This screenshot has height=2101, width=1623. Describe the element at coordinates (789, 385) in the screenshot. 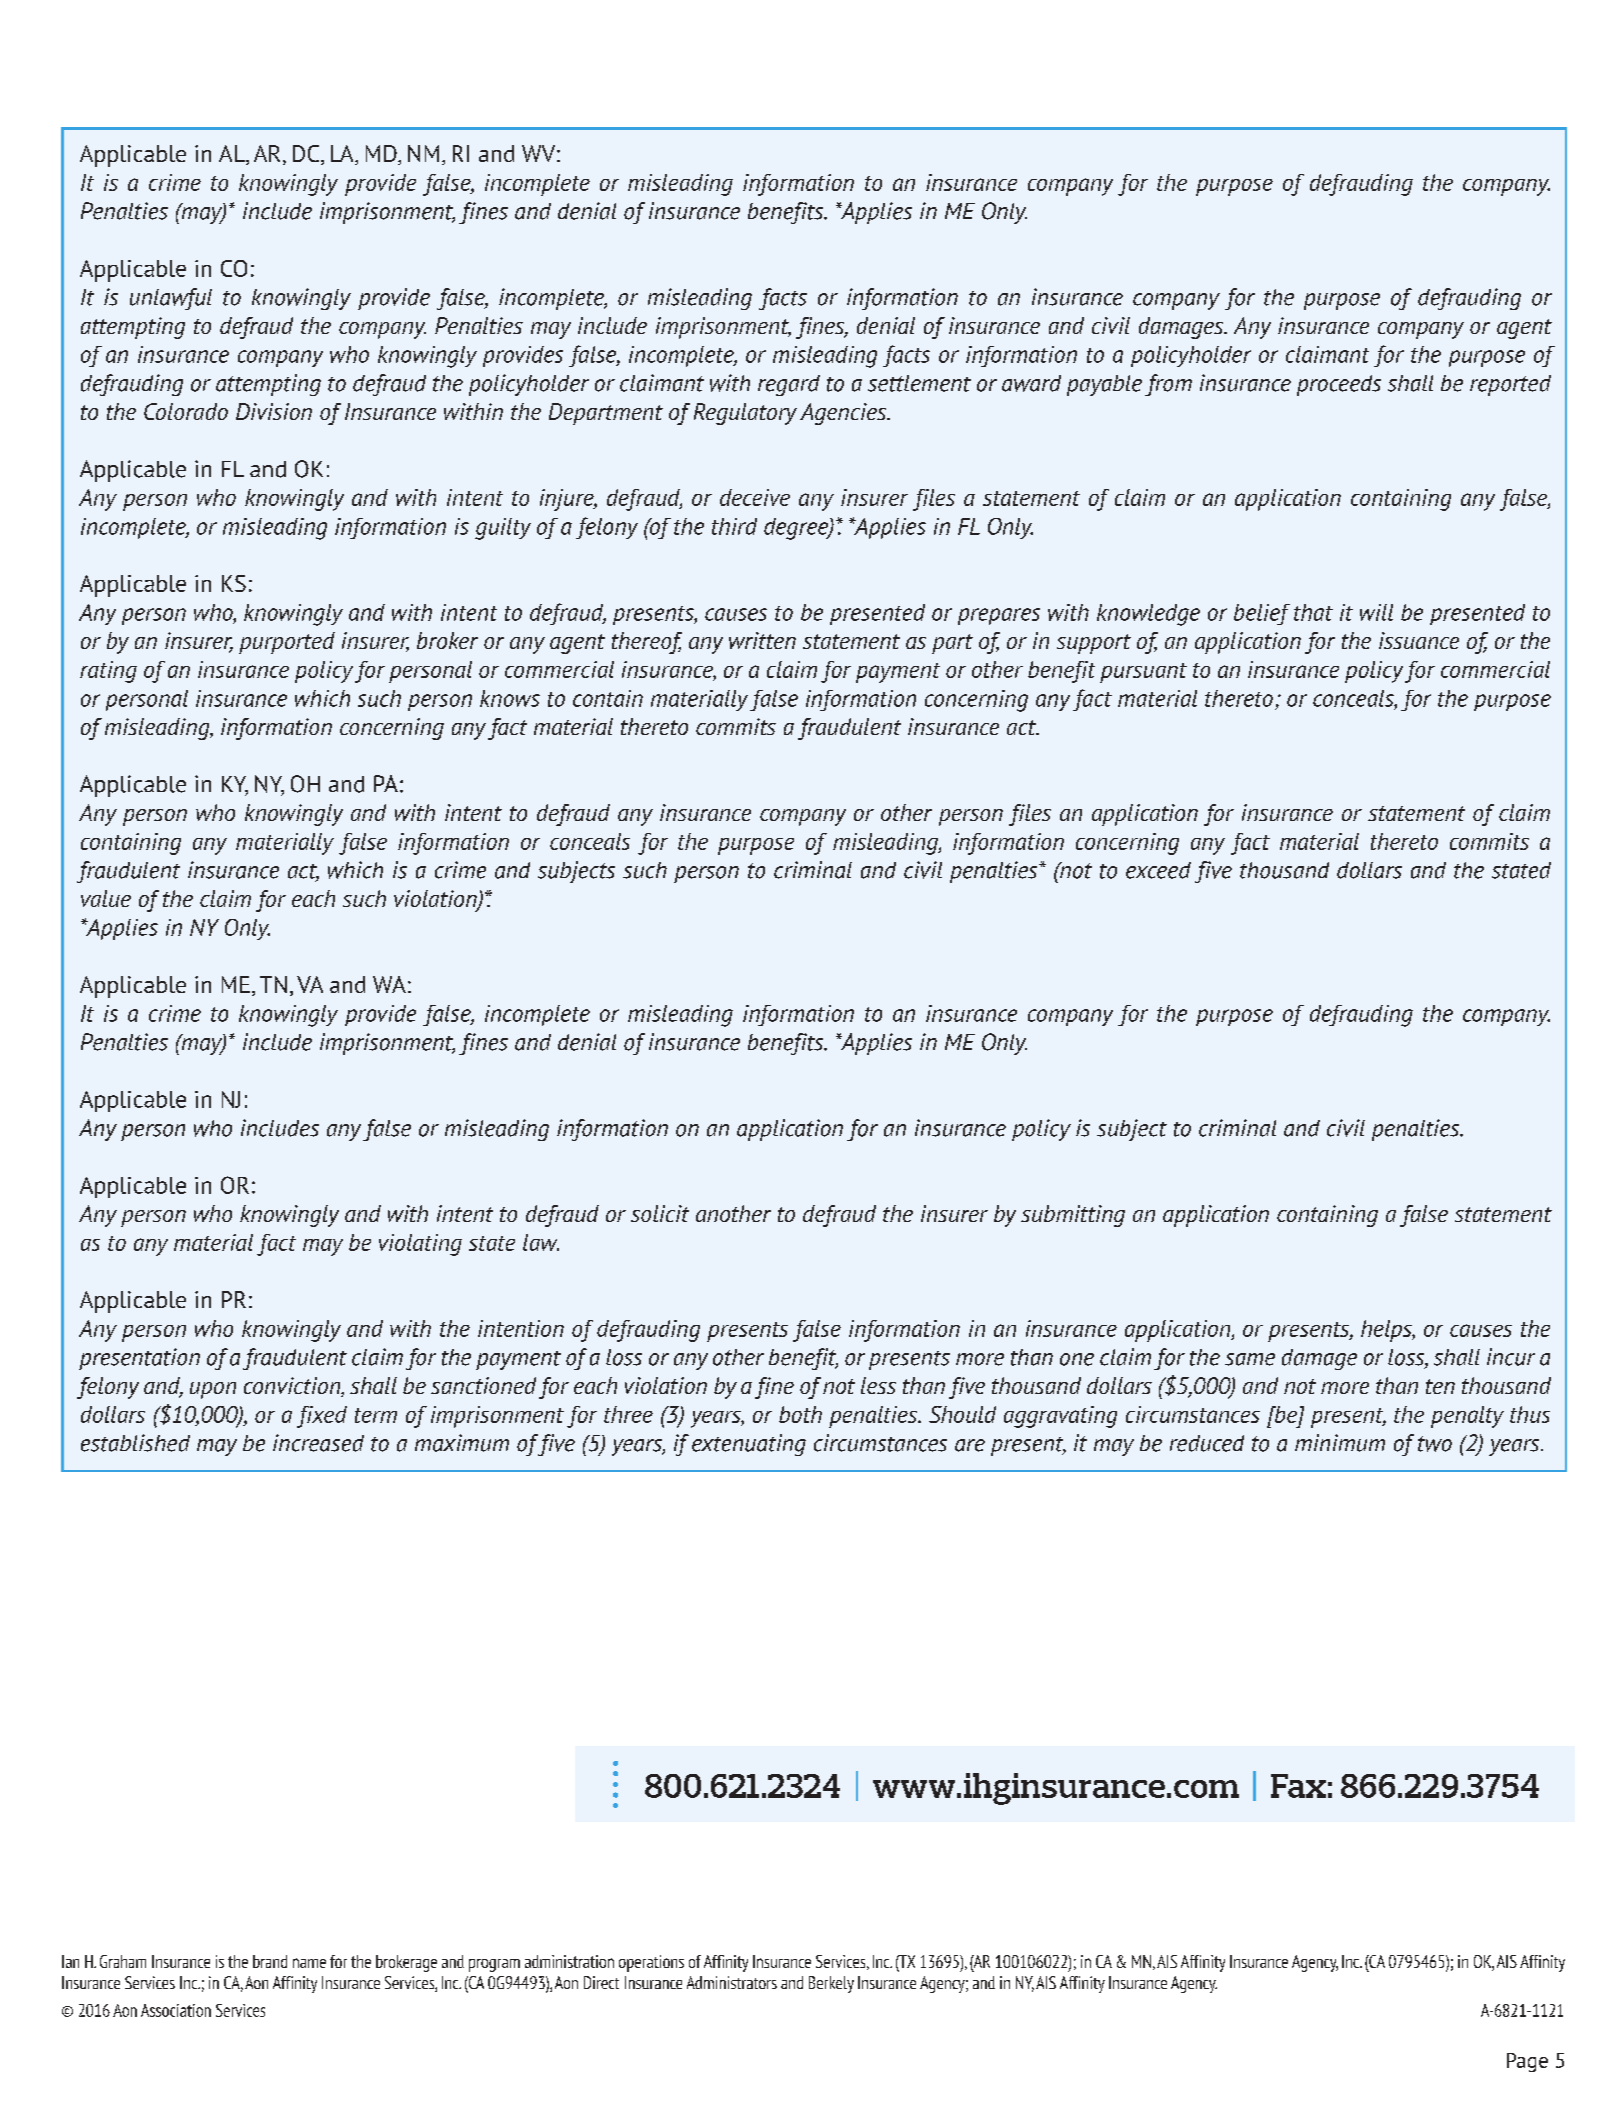

I see `regard` at that location.
